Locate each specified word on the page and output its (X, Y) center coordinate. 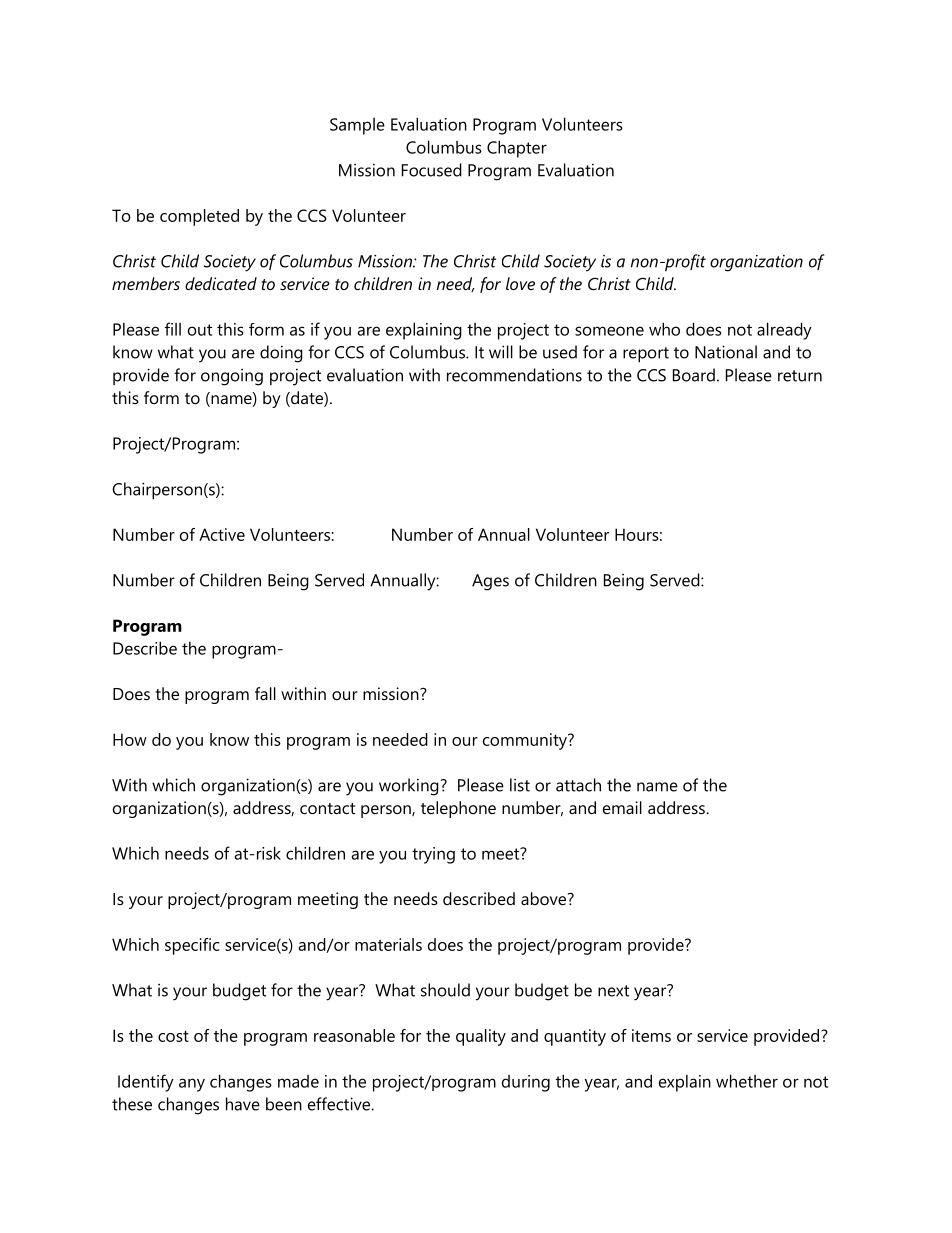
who (664, 329)
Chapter (517, 149)
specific (192, 946)
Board (694, 375)
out (200, 330)
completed (199, 217)
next (613, 991)
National (726, 352)
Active (222, 534)
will (501, 352)
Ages (490, 582)
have (243, 1104)
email (622, 807)
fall (265, 693)
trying (433, 855)
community (526, 741)
